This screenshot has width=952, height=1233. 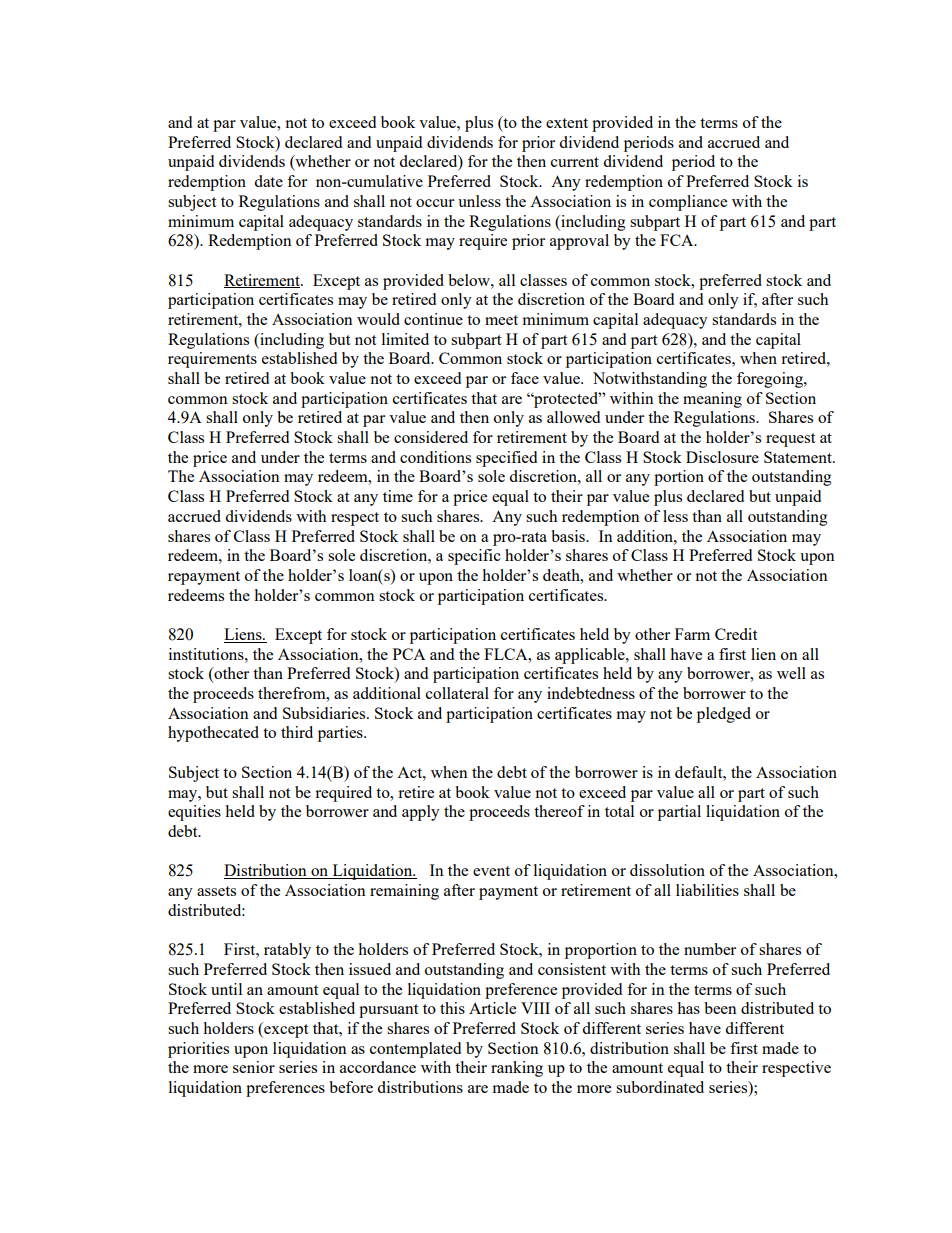 I want to click on equities, so click(x=194, y=813).
